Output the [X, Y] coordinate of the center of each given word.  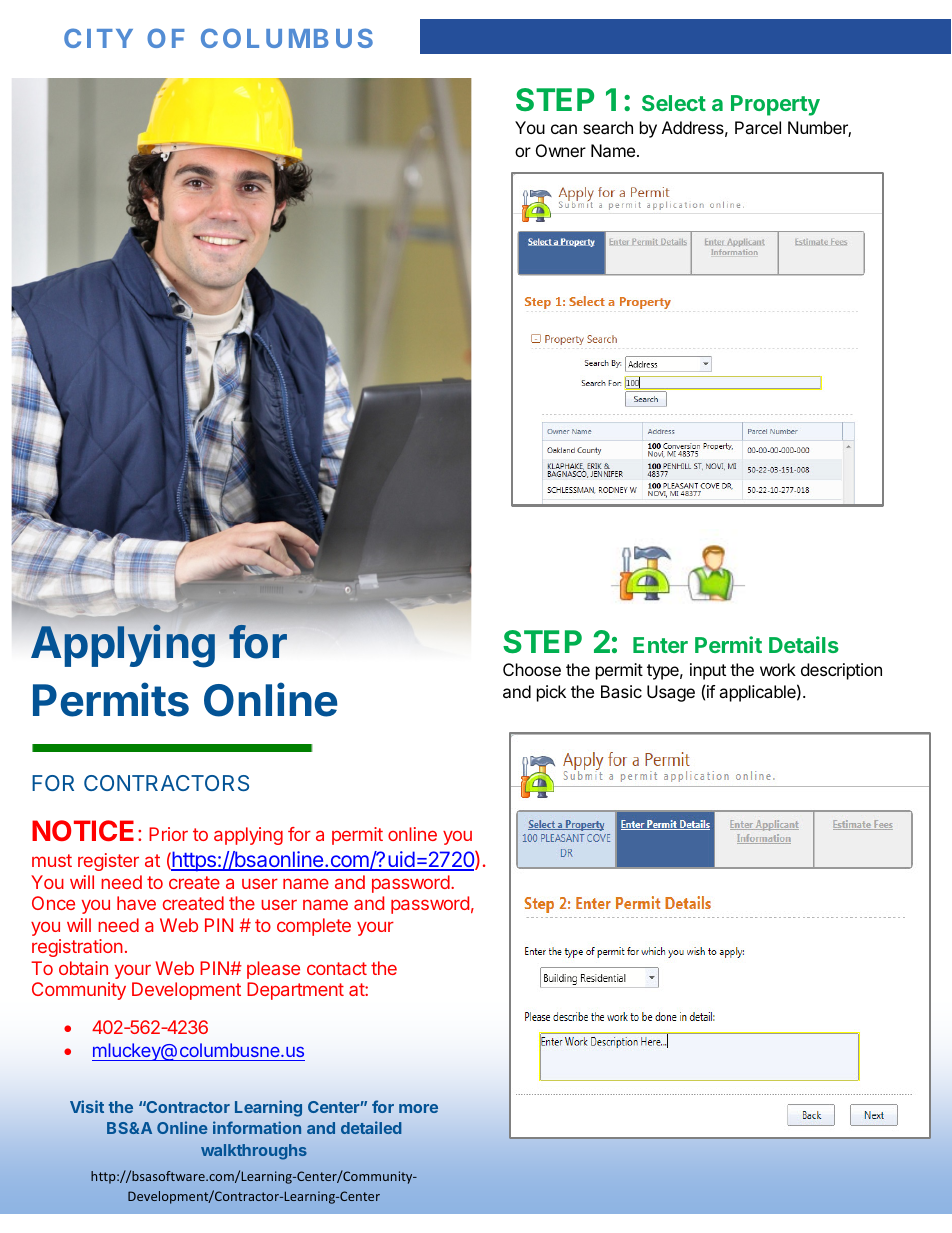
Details [804, 644]
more [418, 1108]
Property [775, 105]
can [564, 129]
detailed [371, 1127]
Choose [532, 669]
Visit [87, 1106]
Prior [168, 834]
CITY [98, 38]
